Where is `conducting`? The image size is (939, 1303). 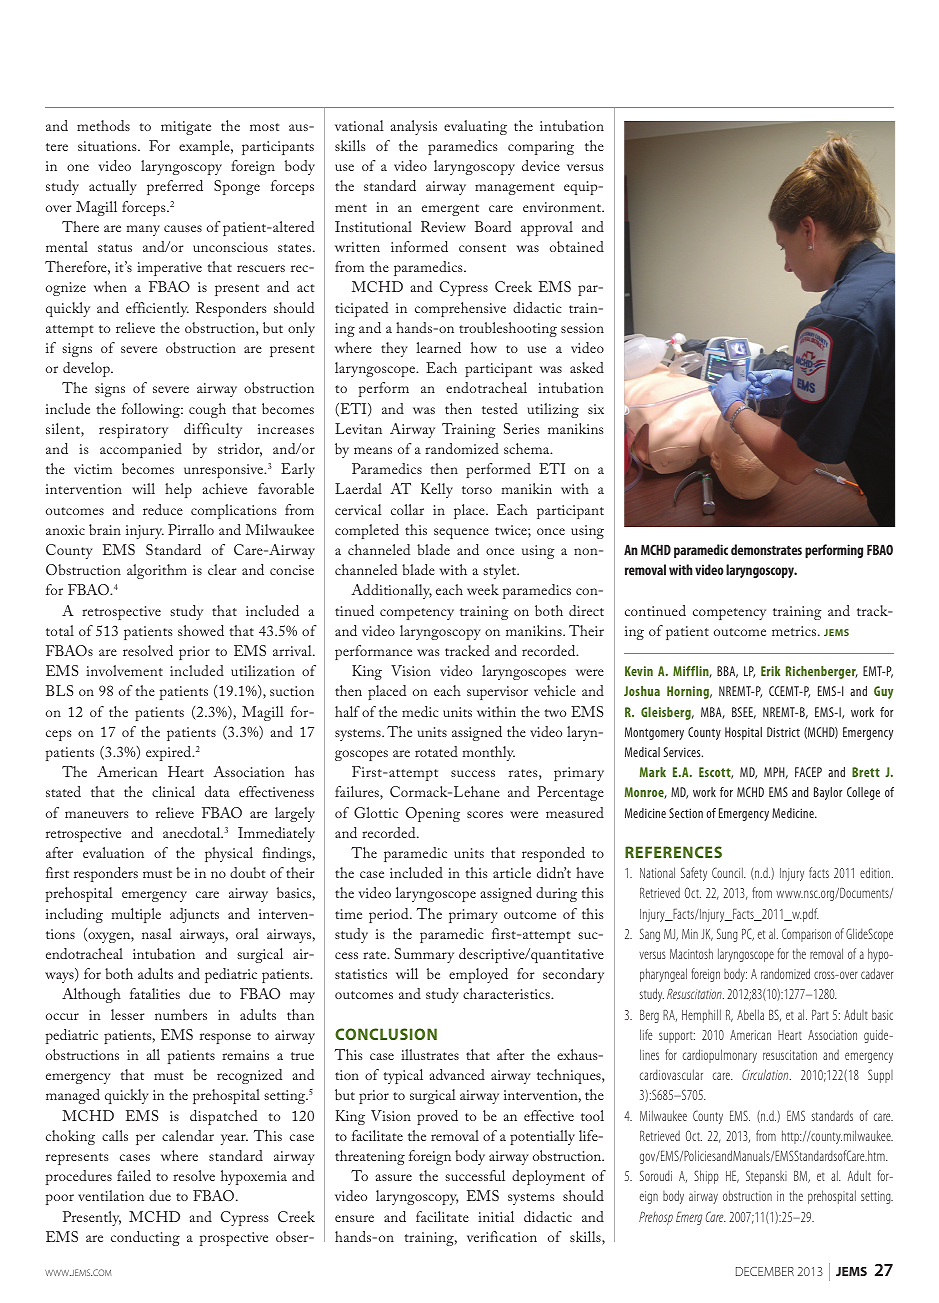
conducting is located at coordinates (145, 1238).
